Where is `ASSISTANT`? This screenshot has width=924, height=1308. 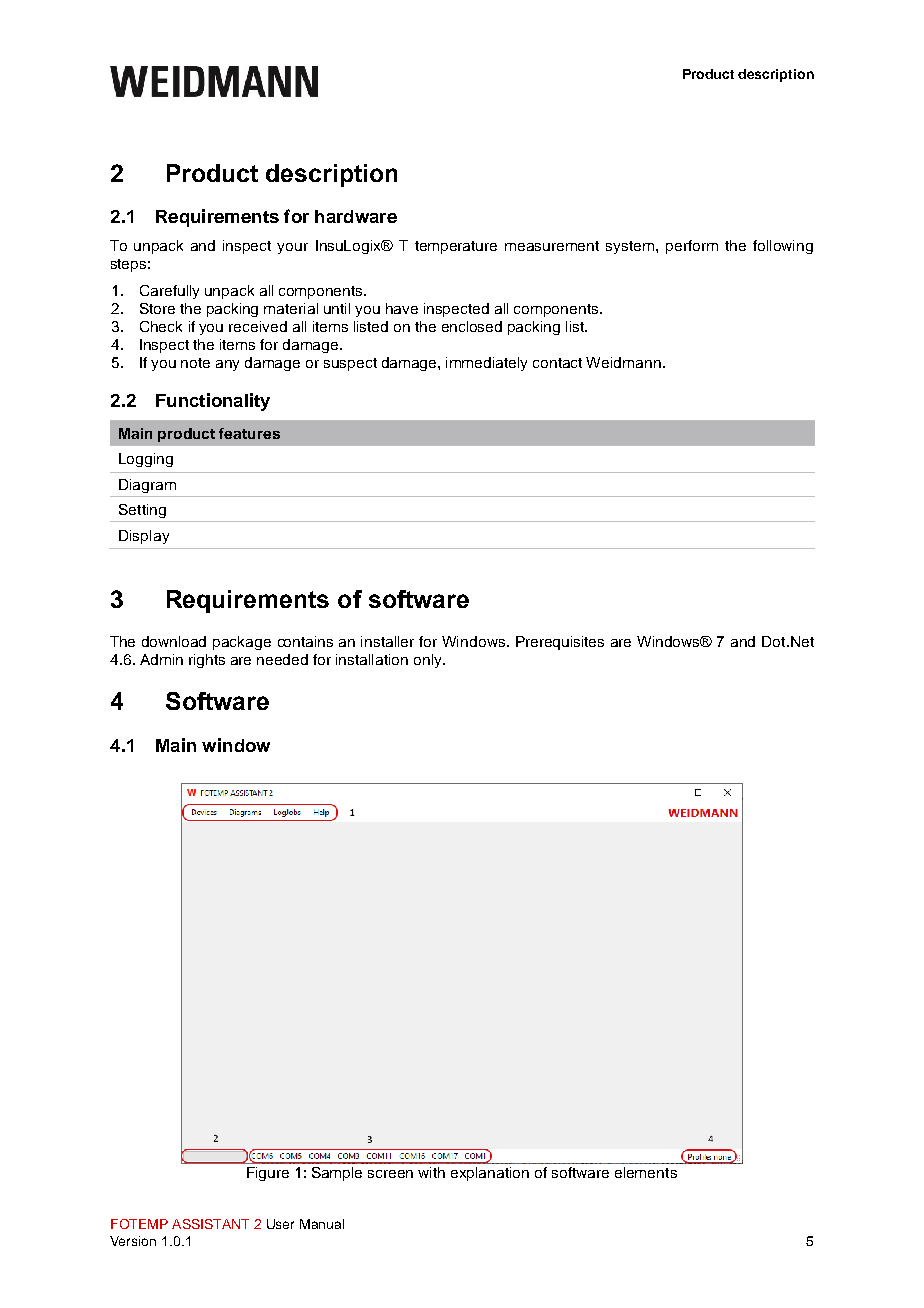 ASSISTANT is located at coordinates (210, 1224).
